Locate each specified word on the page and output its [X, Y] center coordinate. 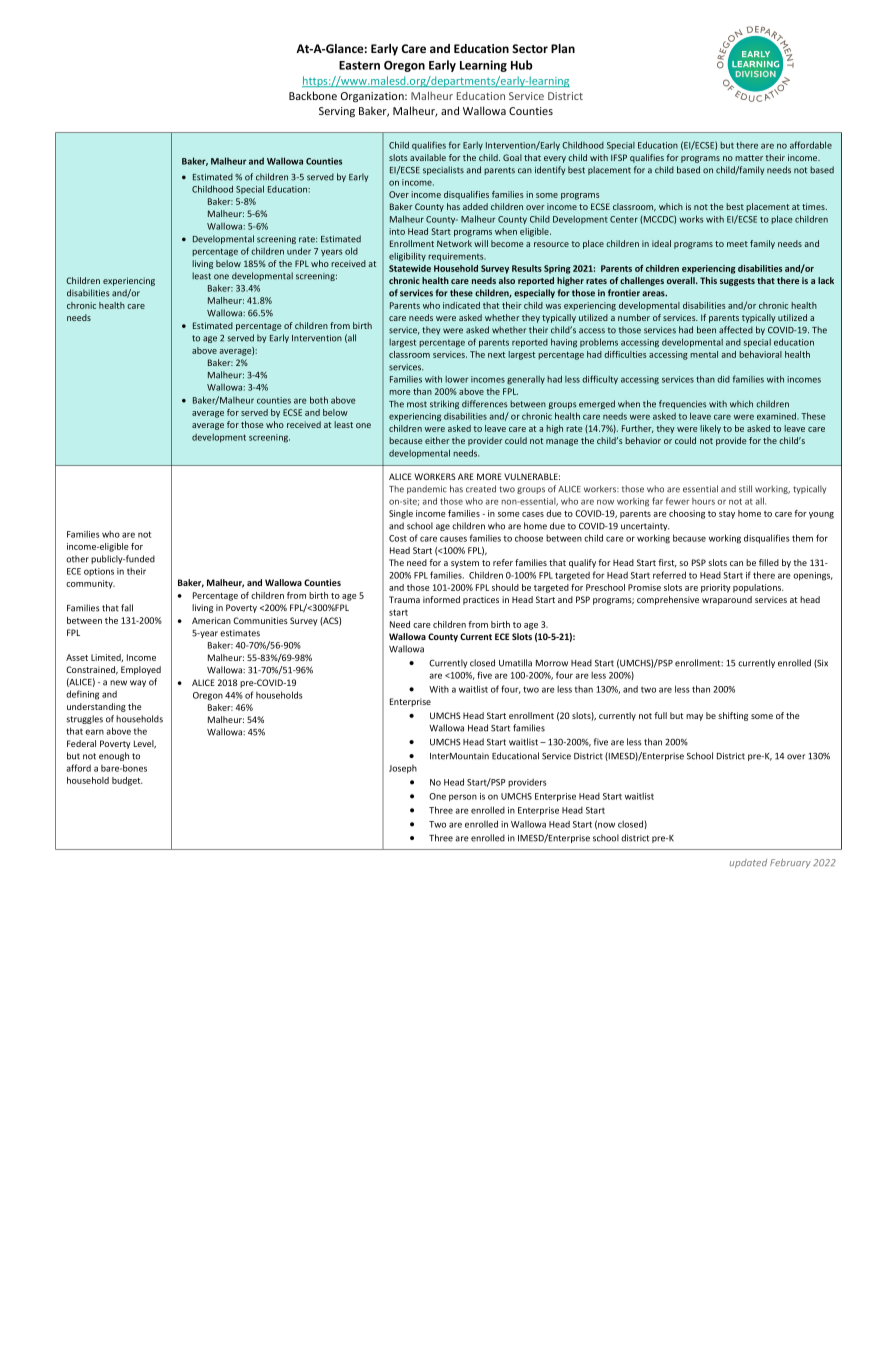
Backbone [313, 95]
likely [710, 429]
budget [127, 781]
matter [749, 158]
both [319, 400]
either [437, 440]
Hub [522, 65]
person [463, 798]
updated [748, 863]
